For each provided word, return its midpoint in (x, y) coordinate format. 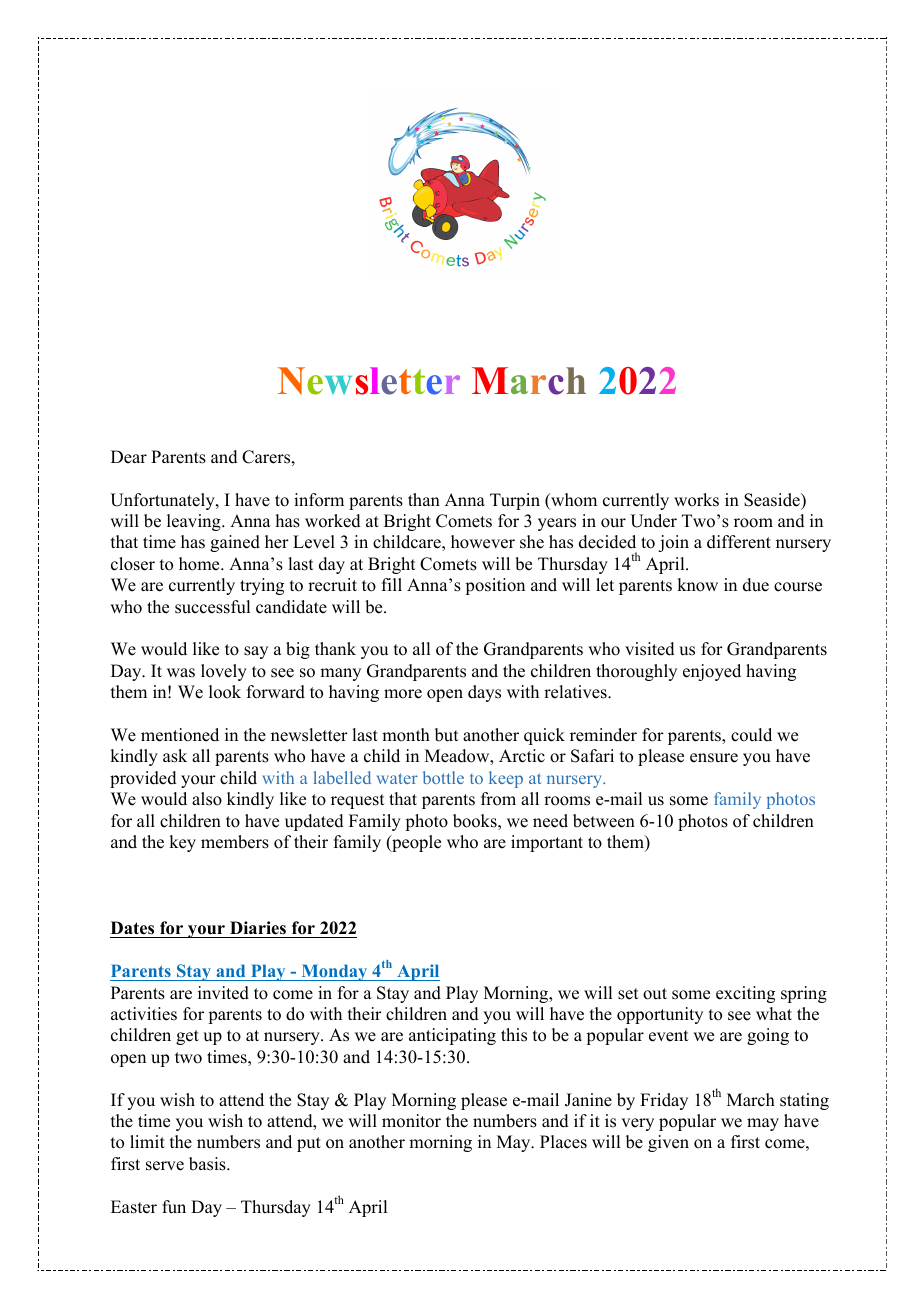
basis (208, 1164)
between (604, 821)
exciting (745, 994)
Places (563, 1142)
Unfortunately (163, 501)
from (498, 799)
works (696, 500)
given (668, 1143)
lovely (224, 672)
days (484, 693)
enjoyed (712, 672)
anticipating (452, 1036)
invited (223, 993)
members (235, 842)
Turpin (515, 501)
